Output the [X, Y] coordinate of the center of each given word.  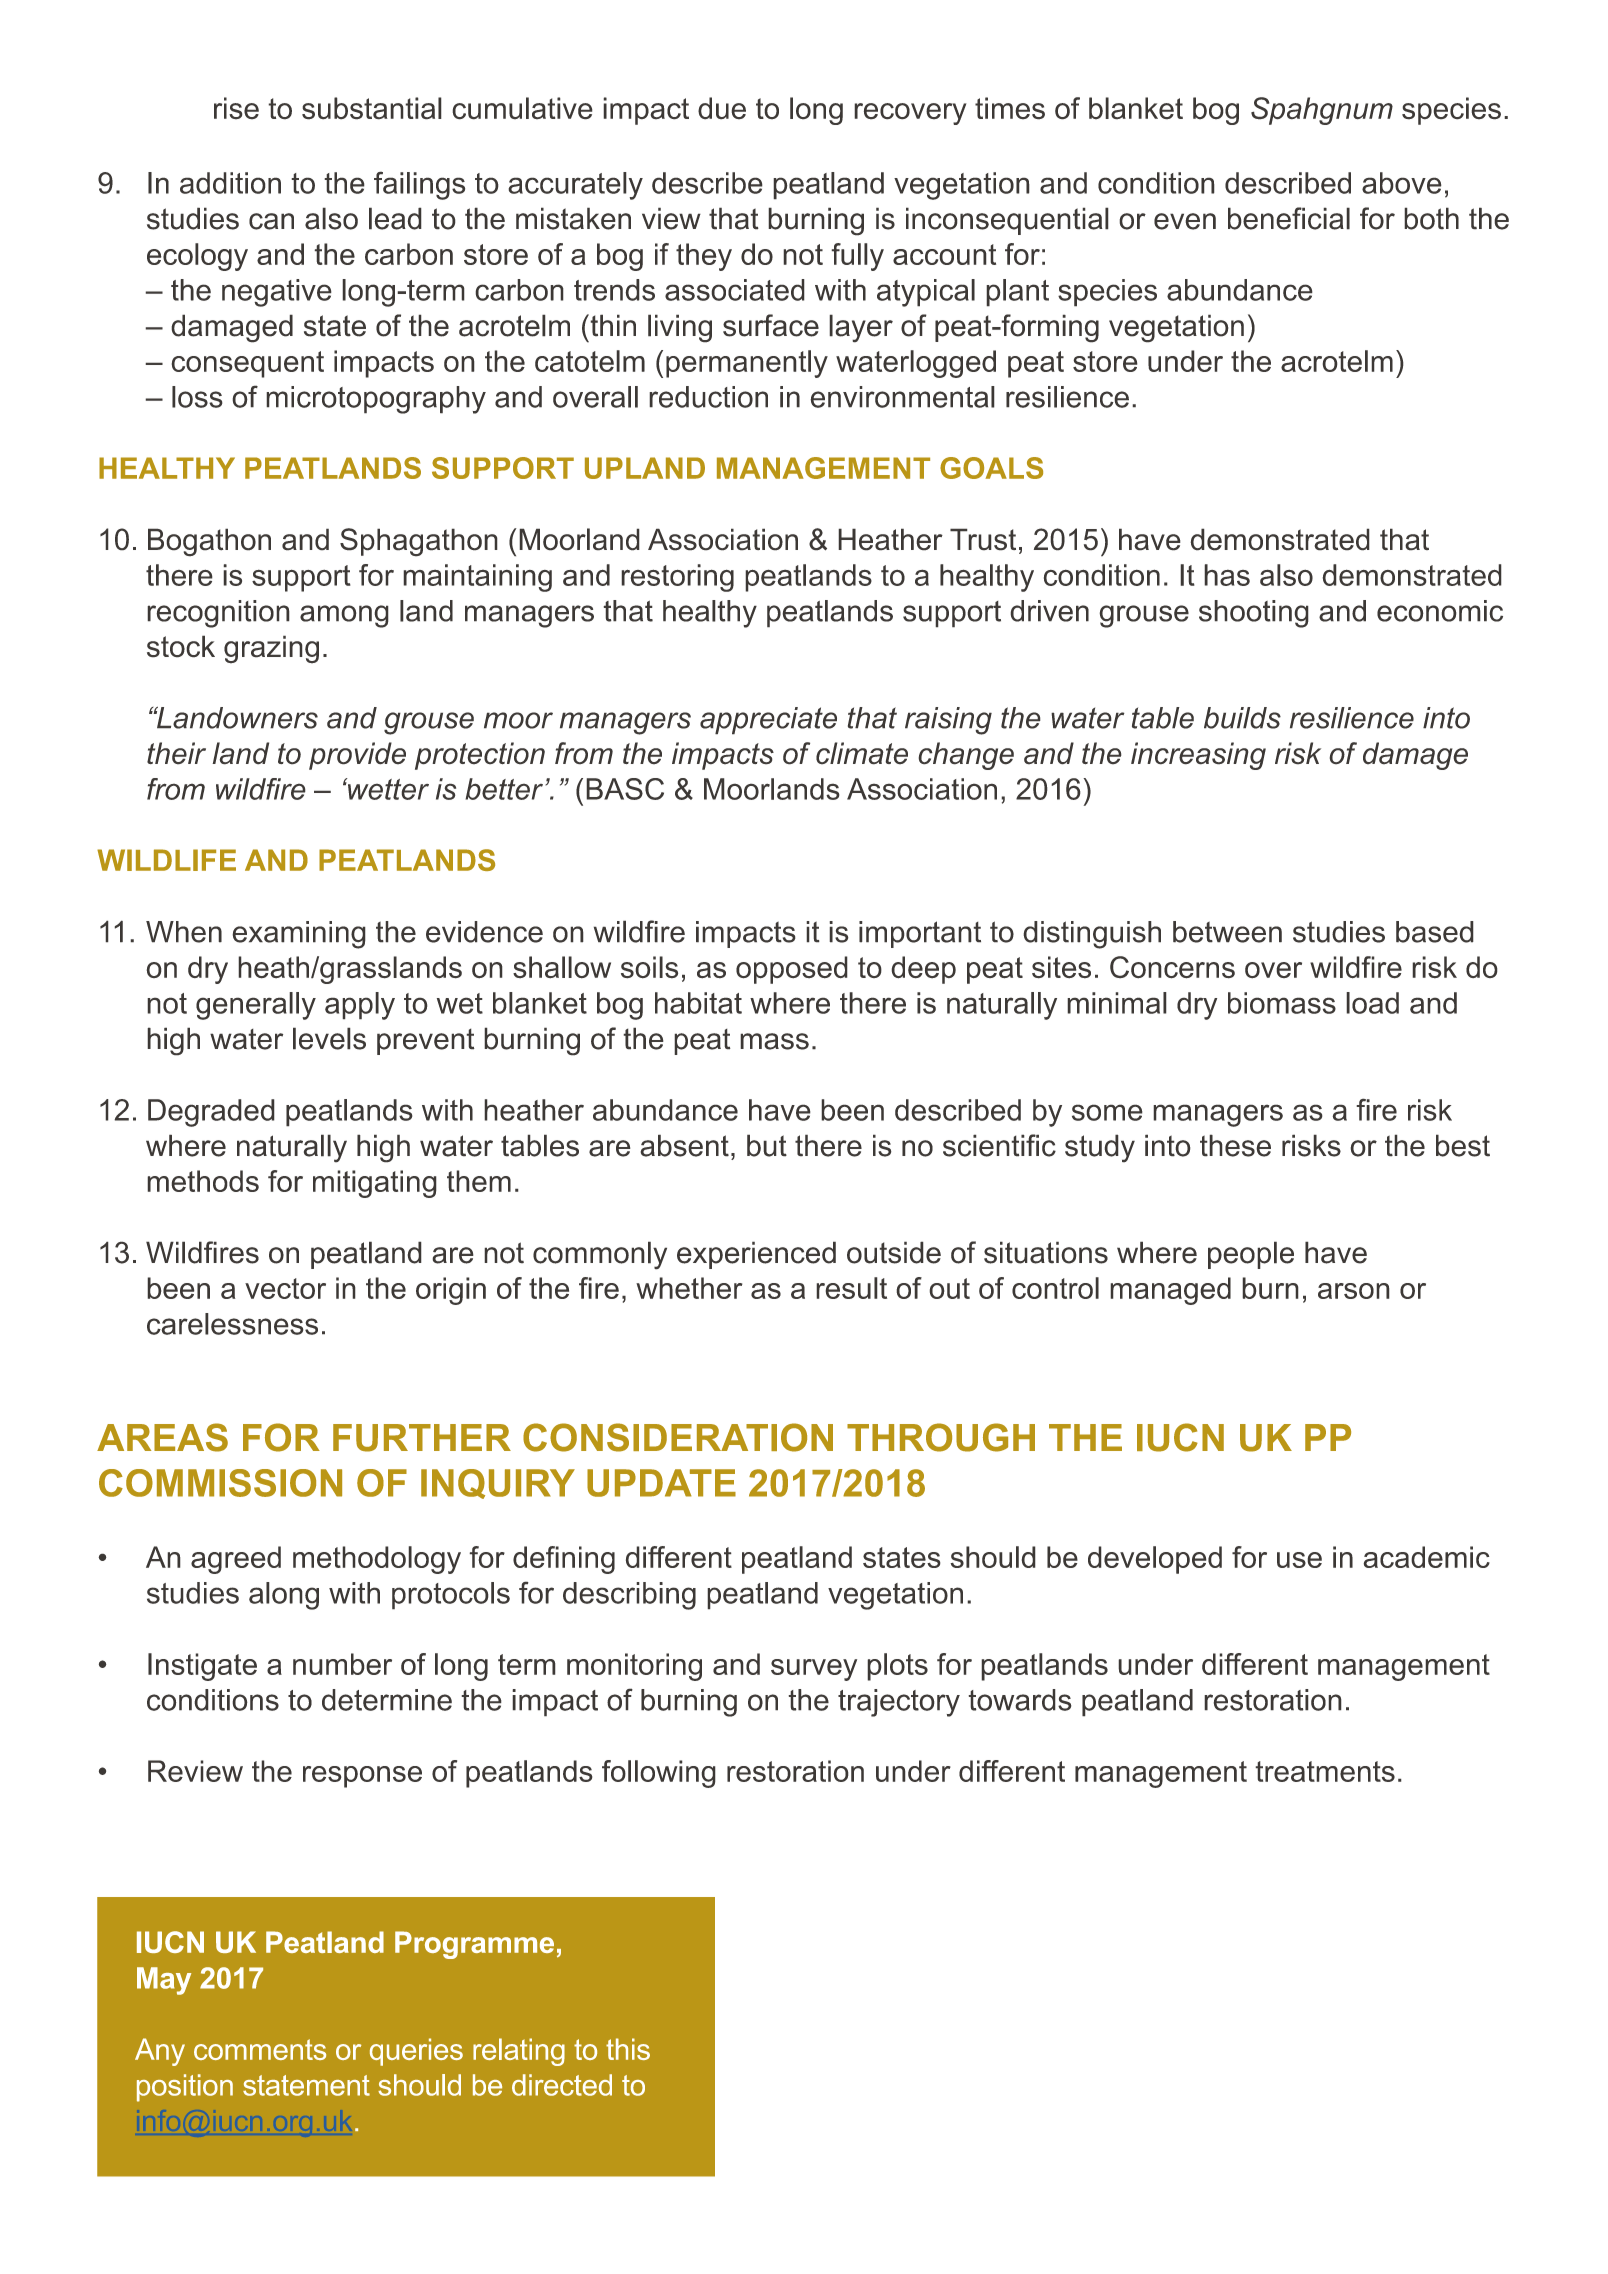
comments [260, 2049]
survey [814, 1670]
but [767, 1145]
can [271, 221]
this [628, 2049]
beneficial [1289, 218]
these [1235, 1145]
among [344, 616]
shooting [1254, 614]
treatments [1325, 1771]
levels [329, 1038]
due [722, 108]
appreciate [768, 721]
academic [1426, 1557]
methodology [377, 1560]
